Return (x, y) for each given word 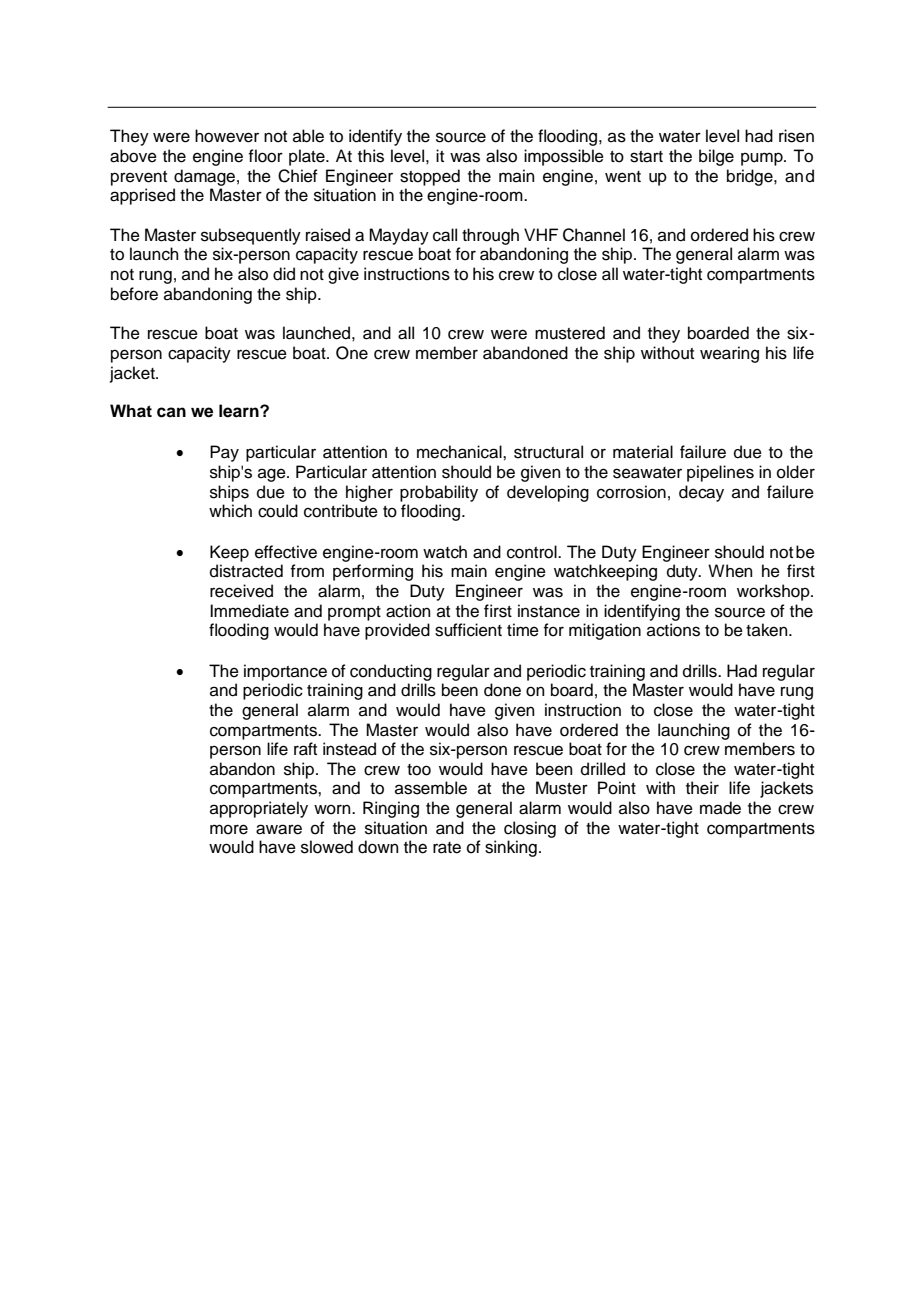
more (229, 829)
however (227, 136)
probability (439, 493)
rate (447, 848)
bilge (716, 157)
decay (701, 493)
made (720, 808)
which (230, 511)
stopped (430, 177)
